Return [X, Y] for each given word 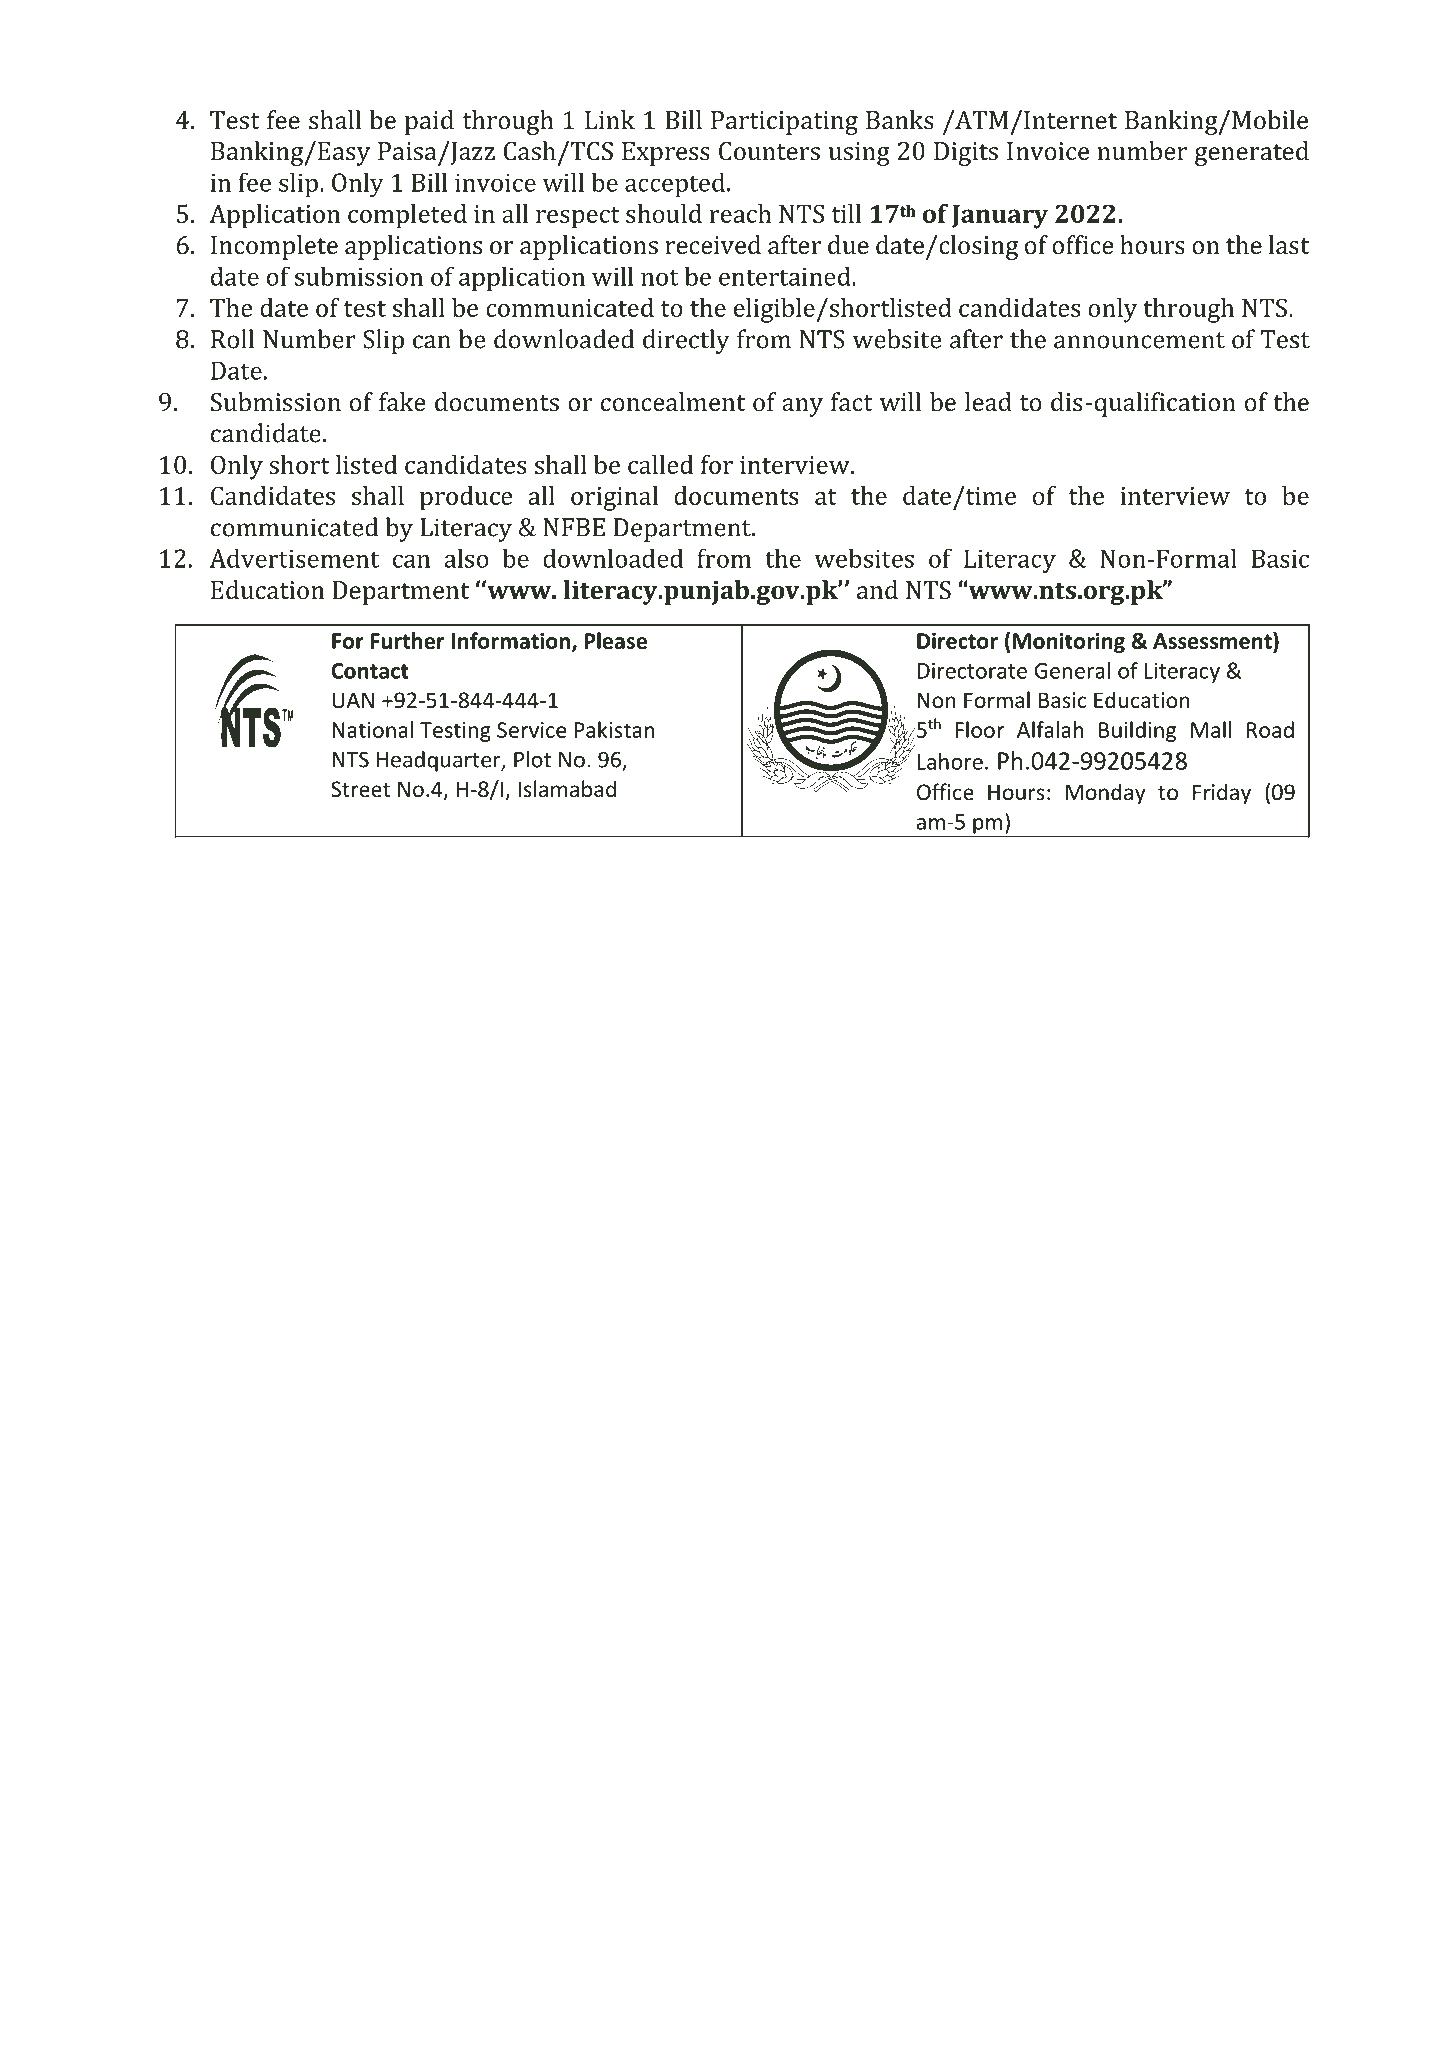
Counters [769, 151]
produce [466, 498]
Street [360, 789]
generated [1252, 153]
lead [988, 401]
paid [429, 122]
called [660, 464]
